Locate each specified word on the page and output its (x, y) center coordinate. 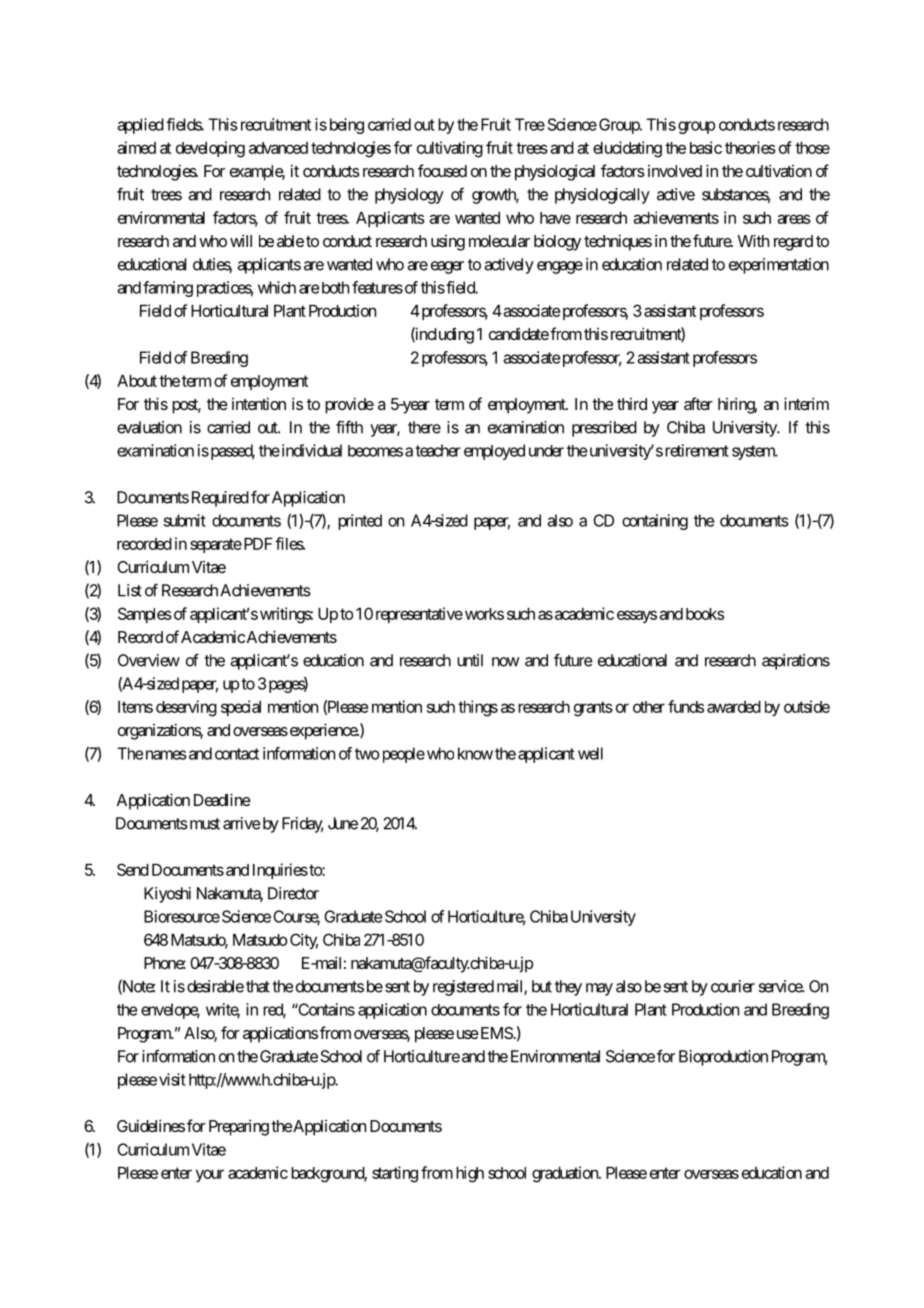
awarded (734, 707)
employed (494, 452)
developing (210, 149)
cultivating (450, 149)
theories (750, 147)
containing (655, 522)
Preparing (239, 1127)
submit (185, 520)
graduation (566, 1174)
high (470, 1174)
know (475, 753)
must (203, 824)
